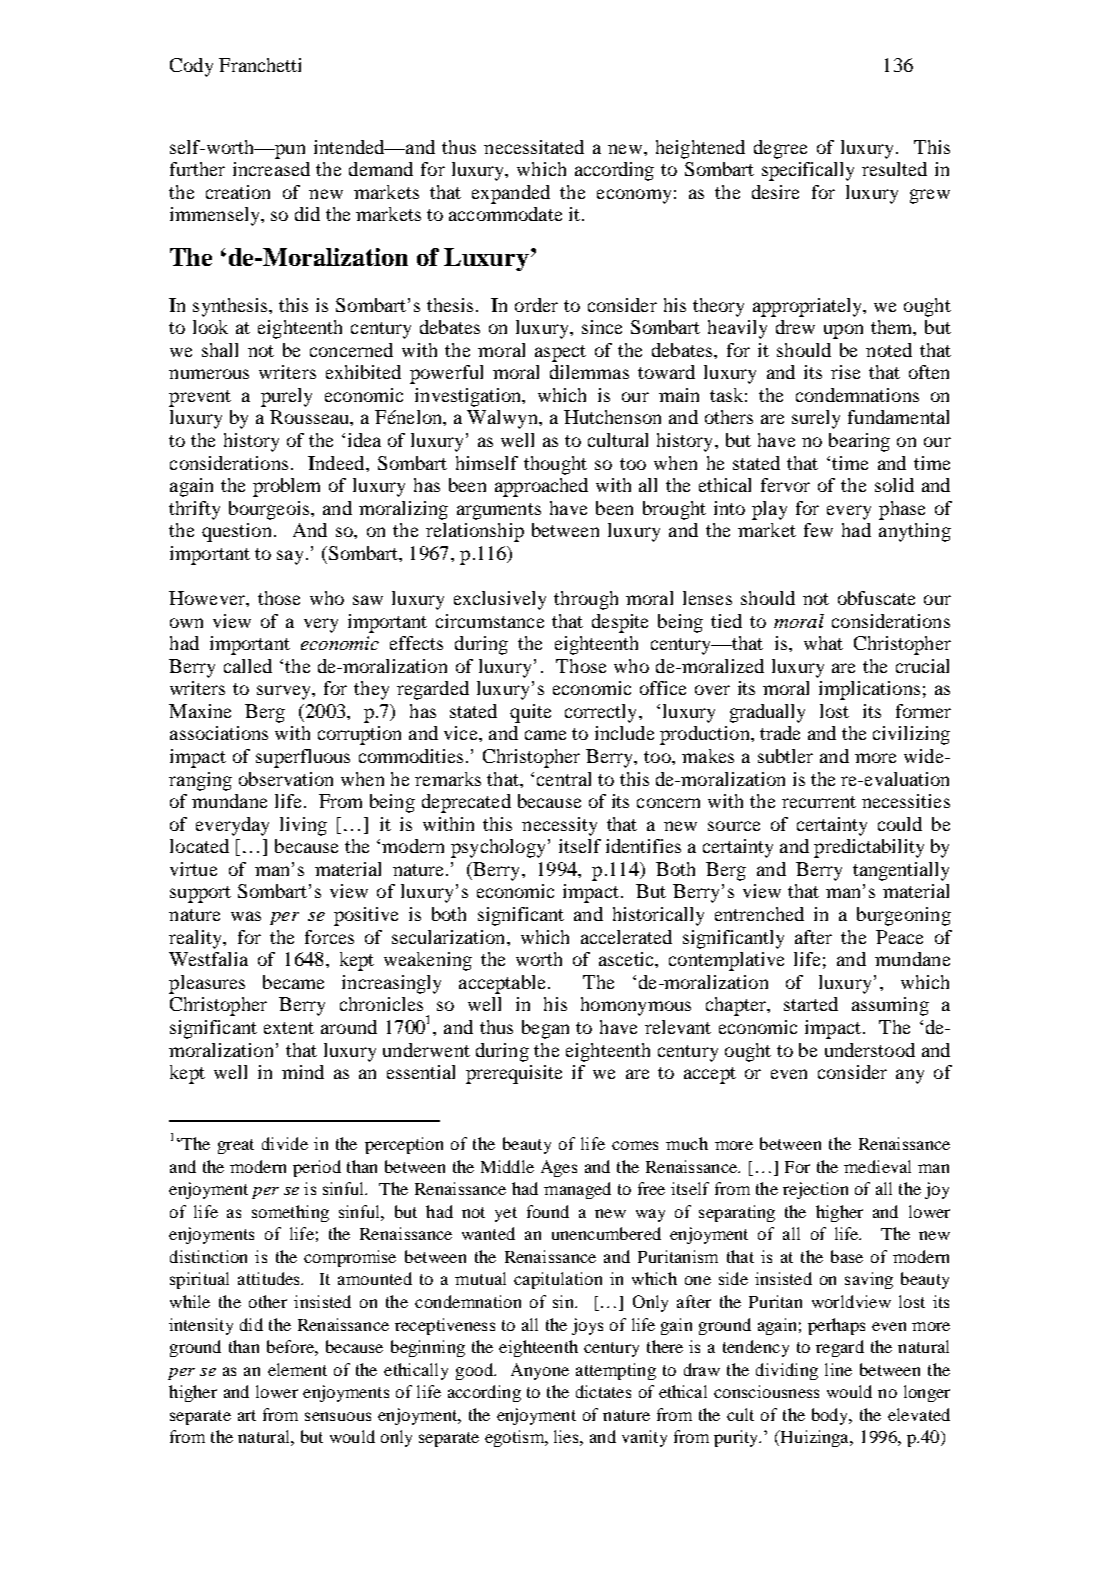 The width and height of the page is (1119, 1584). Describe the element at coordinates (870, 1050) in the page. I see `understood` at that location.
